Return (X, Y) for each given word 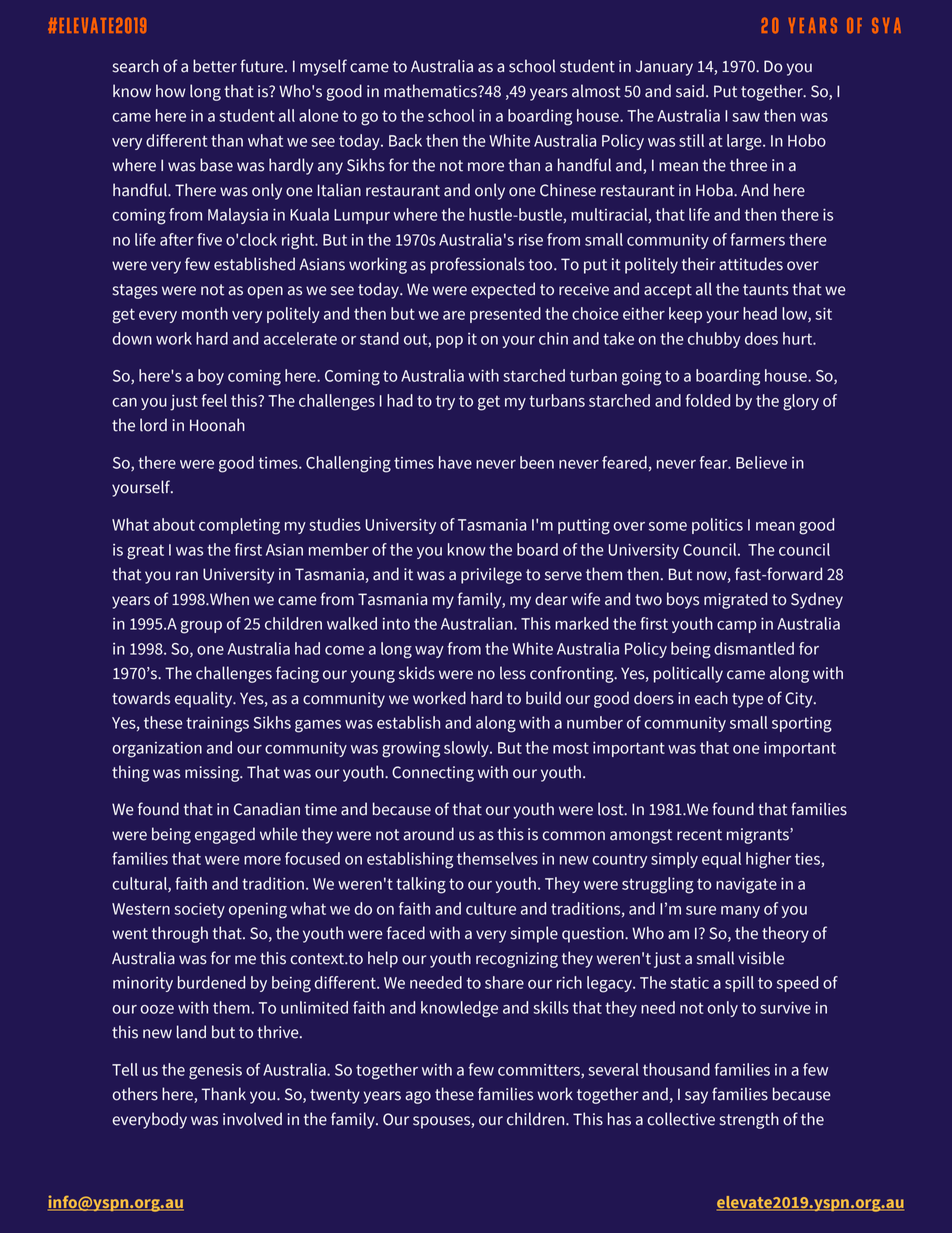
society (199, 910)
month (205, 313)
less (513, 673)
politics (717, 526)
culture (491, 908)
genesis (215, 1072)
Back (405, 140)
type (747, 700)
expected (503, 290)
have (455, 462)
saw (746, 117)
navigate (746, 886)
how (171, 91)
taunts (765, 290)
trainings (217, 725)
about (174, 524)
